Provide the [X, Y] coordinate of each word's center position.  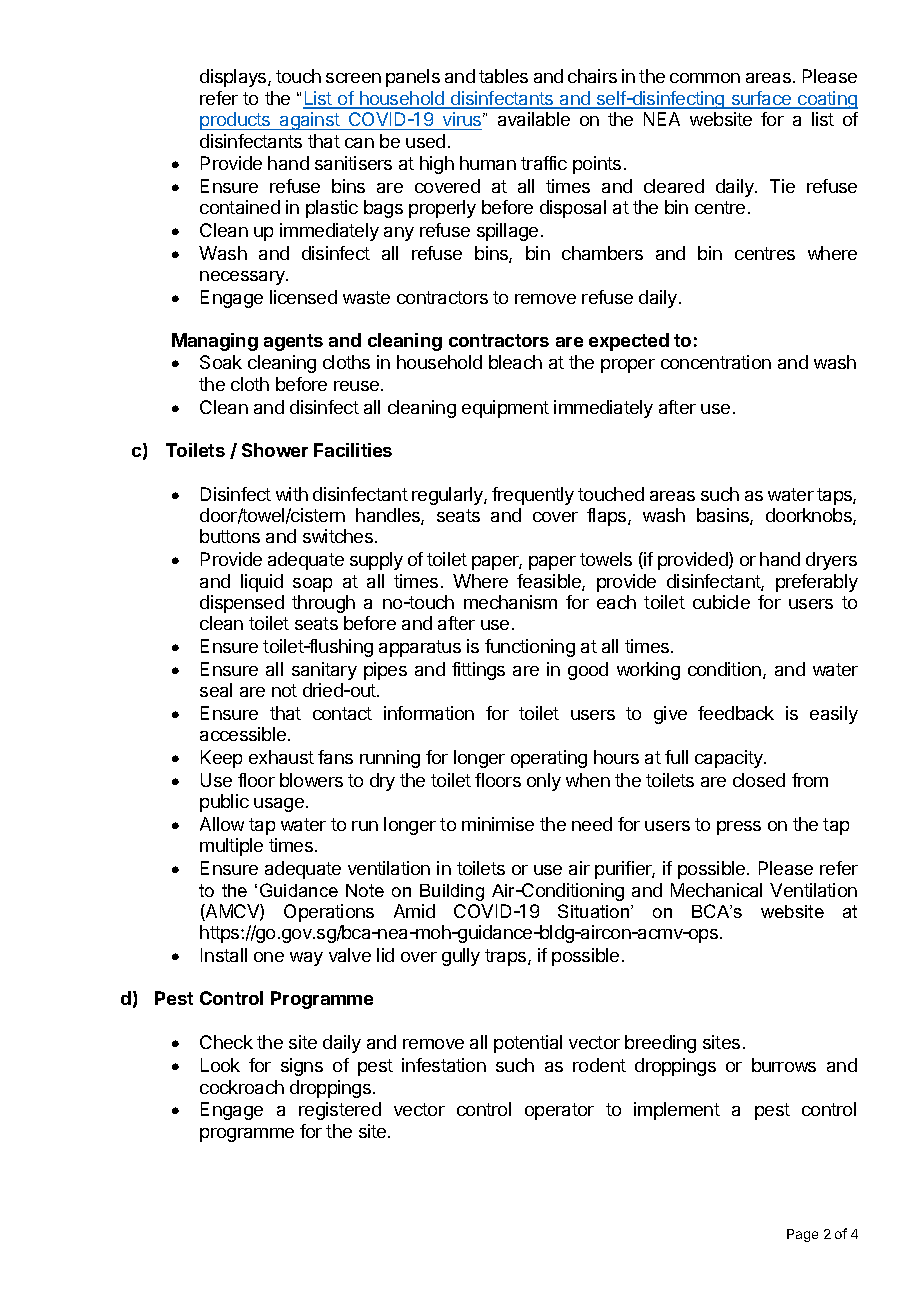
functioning [530, 648]
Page [802, 1235]
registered [340, 1111]
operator [559, 1111]
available [534, 119]
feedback [736, 713]
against [310, 121]
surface [761, 99]
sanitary [324, 671]
